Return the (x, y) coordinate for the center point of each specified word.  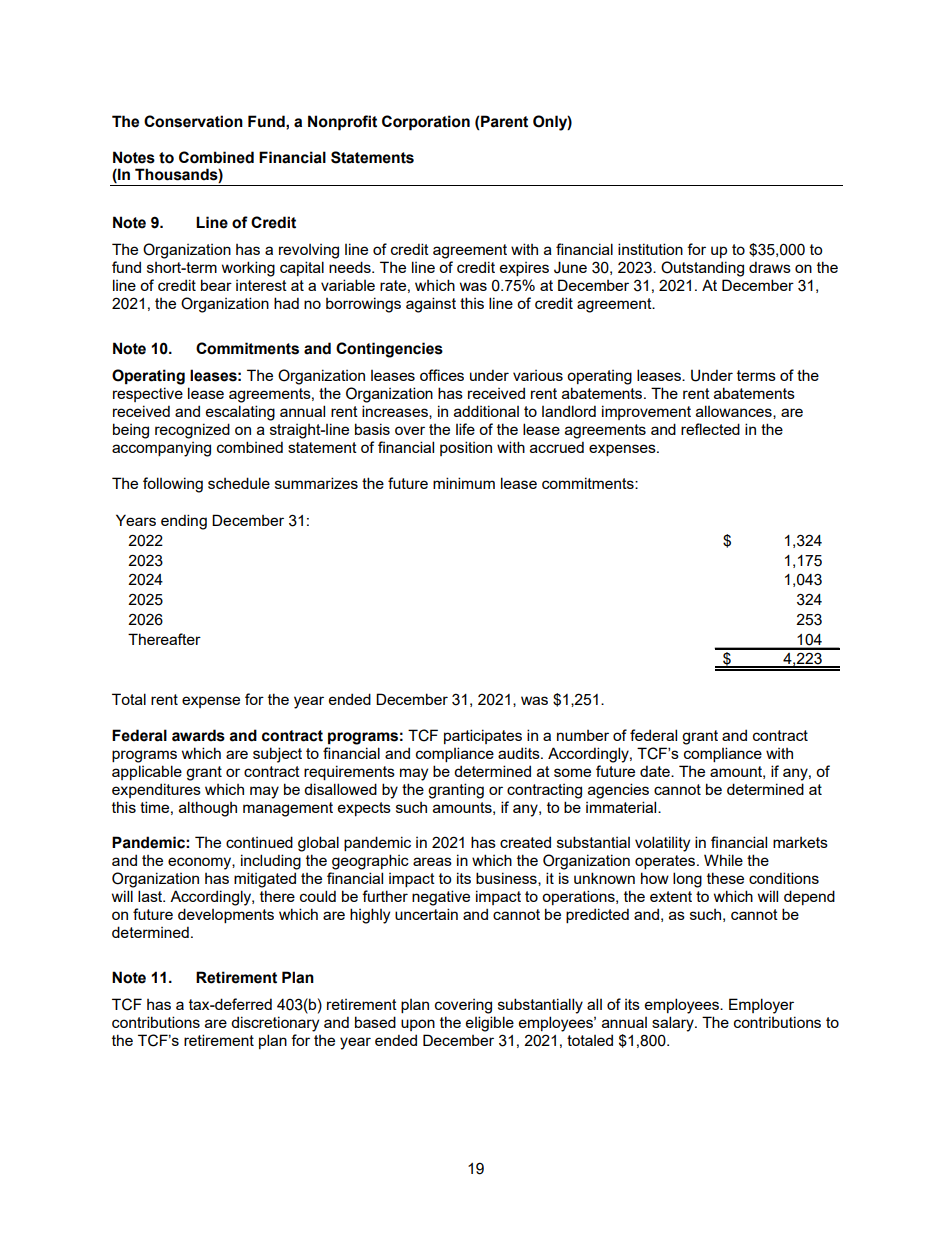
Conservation (193, 121)
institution (650, 249)
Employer (761, 1006)
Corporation (426, 123)
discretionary (275, 1024)
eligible (490, 1024)
